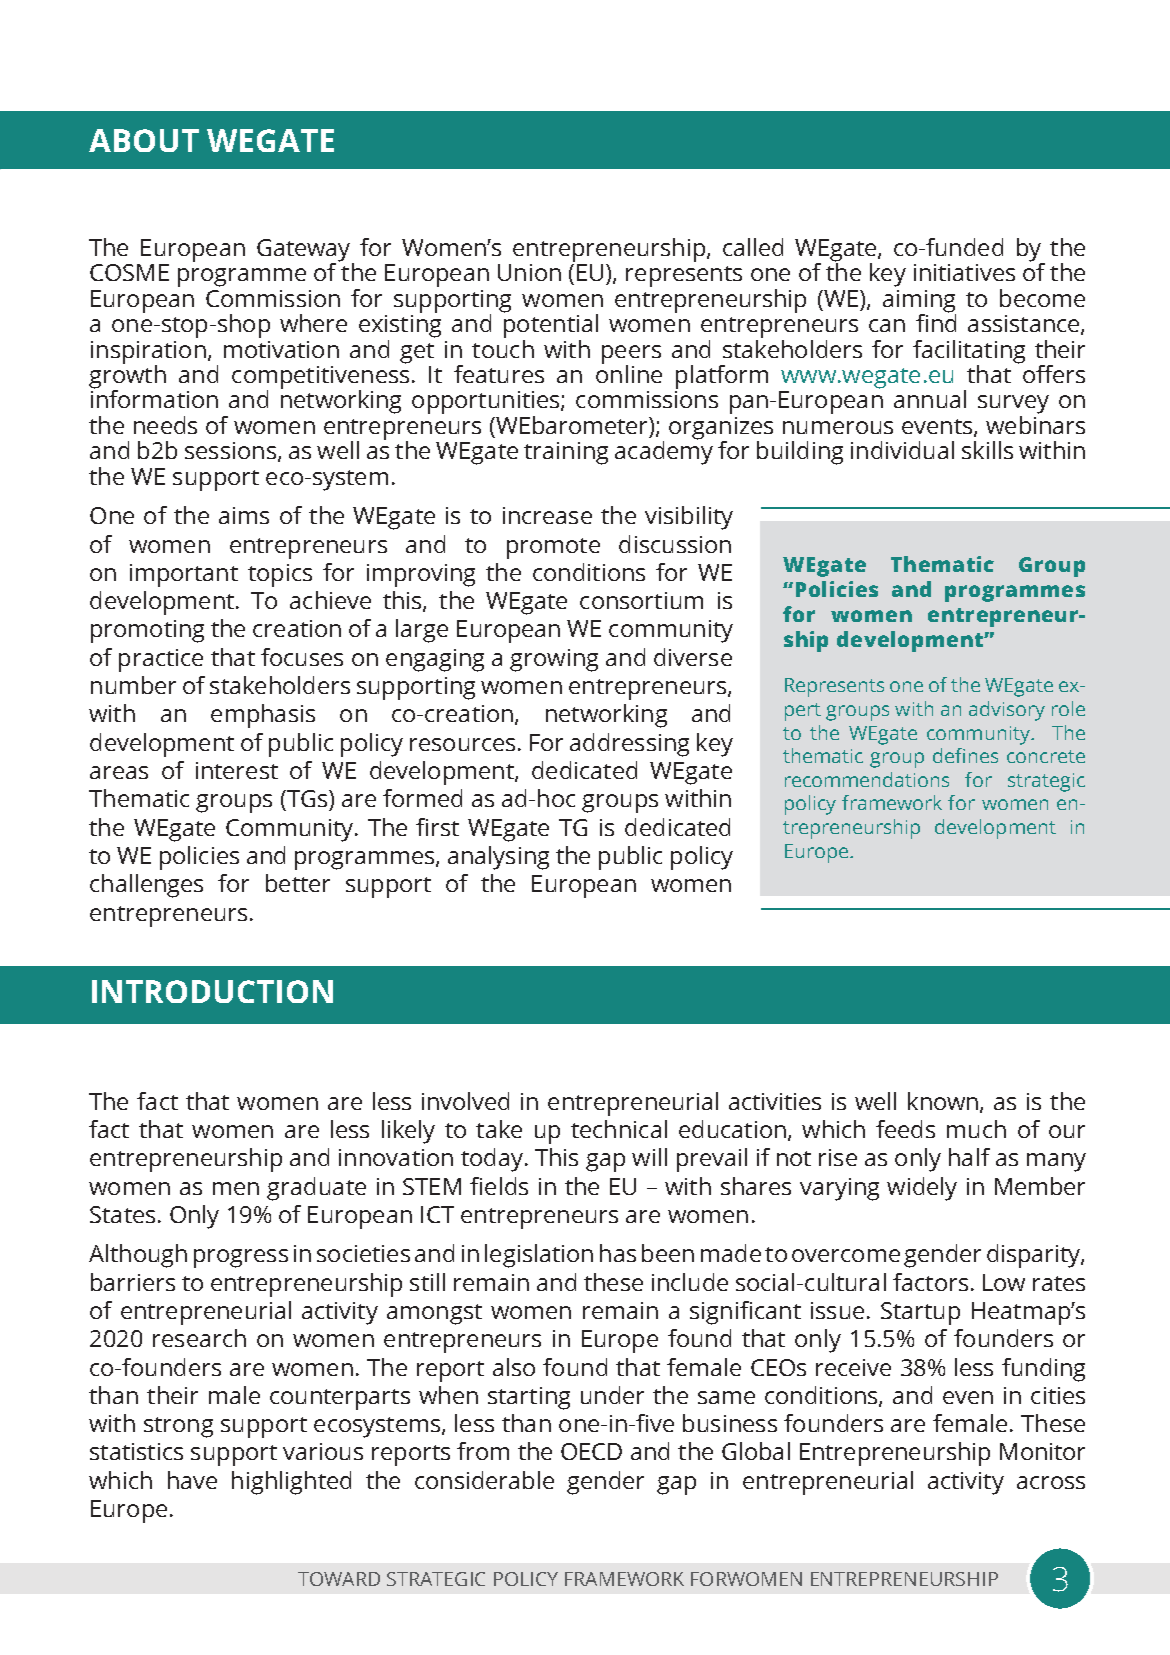  What do you see at coordinates (964, 272) in the screenshot?
I see `initiatives` at bounding box center [964, 272].
